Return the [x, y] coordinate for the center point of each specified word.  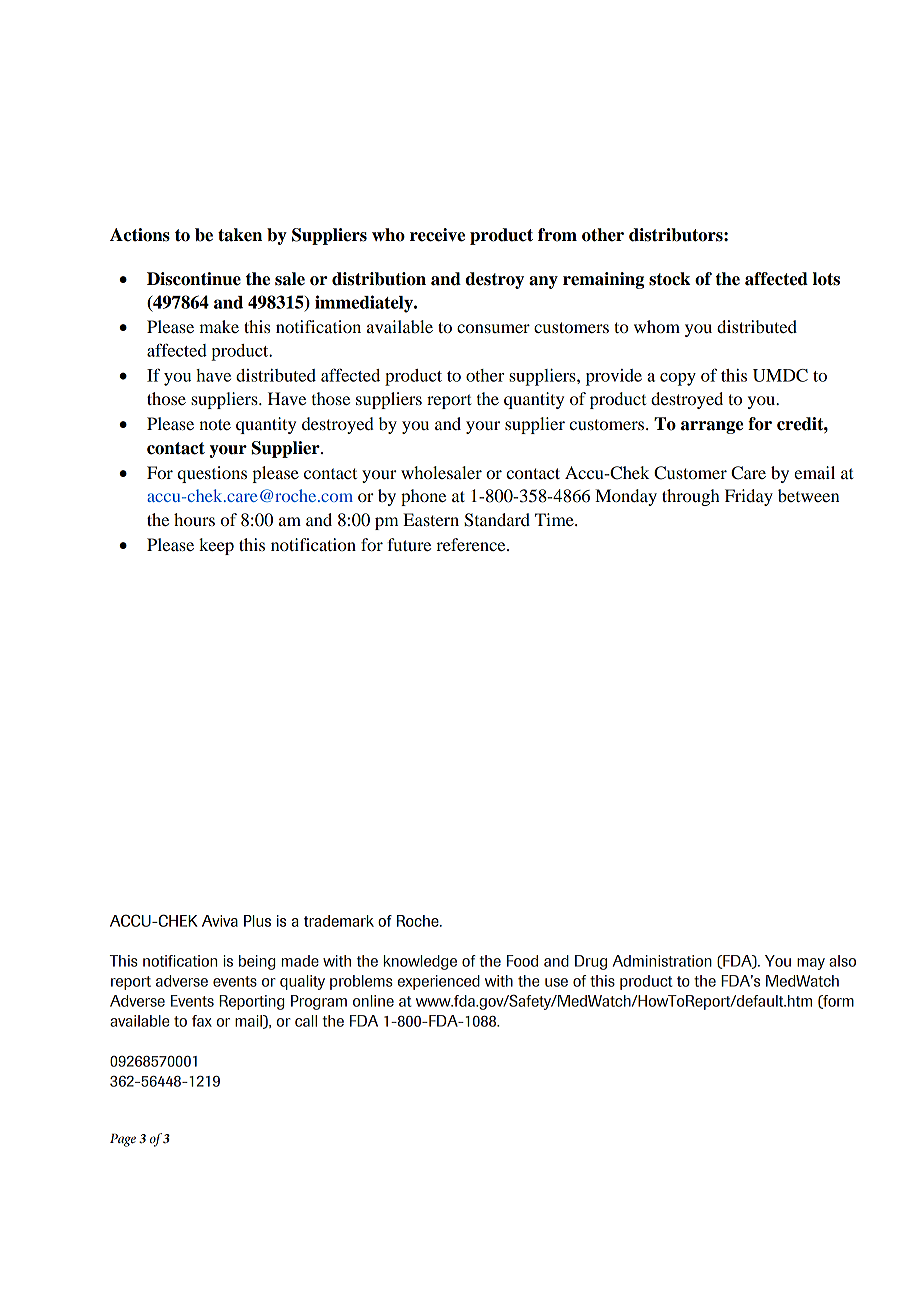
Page [123, 1140]
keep [216, 546]
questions [212, 474]
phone [423, 497]
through [691, 497]
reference [472, 544]
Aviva [220, 921]
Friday [749, 497]
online [373, 1001]
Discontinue [194, 279]
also [842, 961]
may [811, 964]
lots [826, 279]
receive [437, 235]
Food [522, 961]
